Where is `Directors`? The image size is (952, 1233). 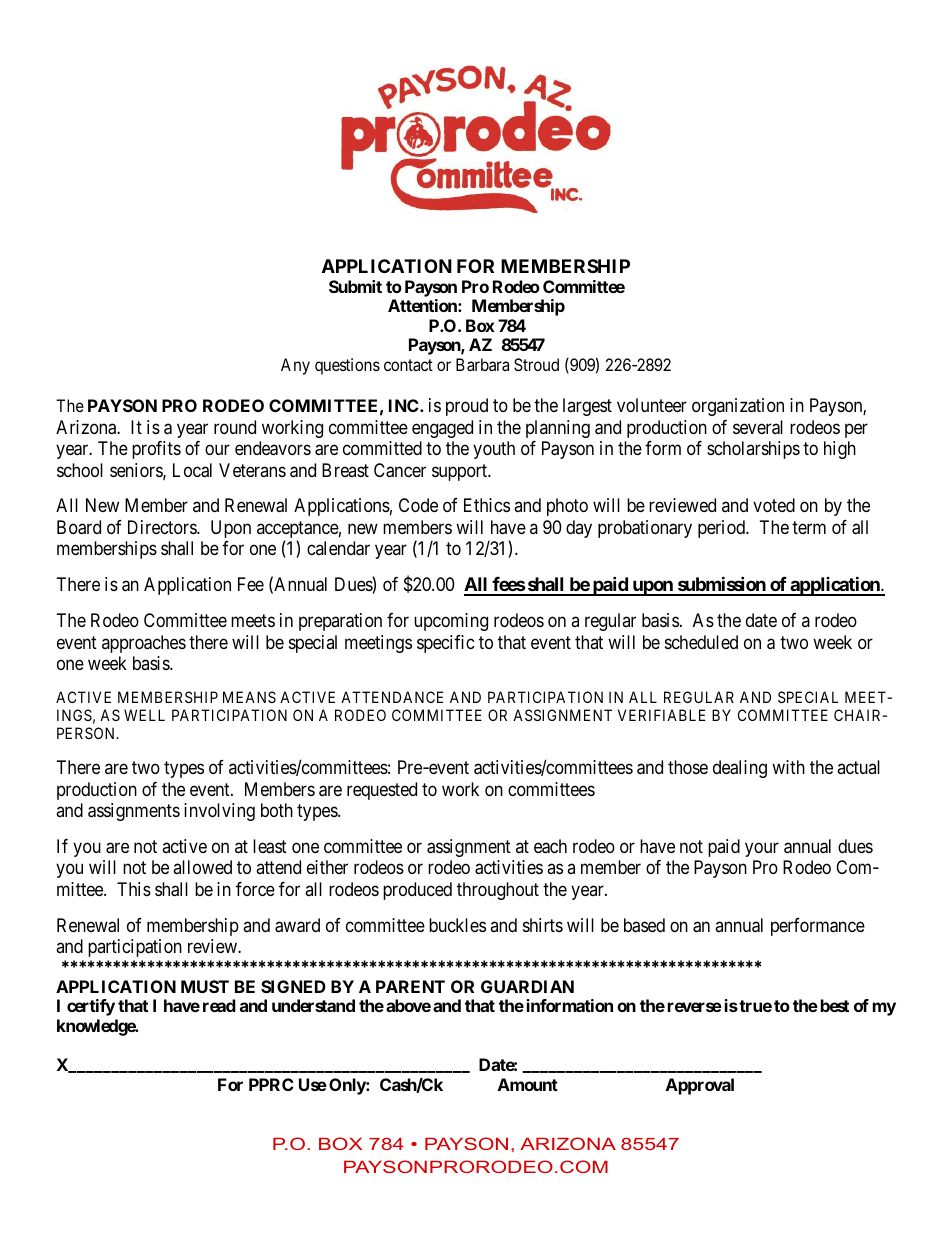 Directors is located at coordinates (163, 527).
